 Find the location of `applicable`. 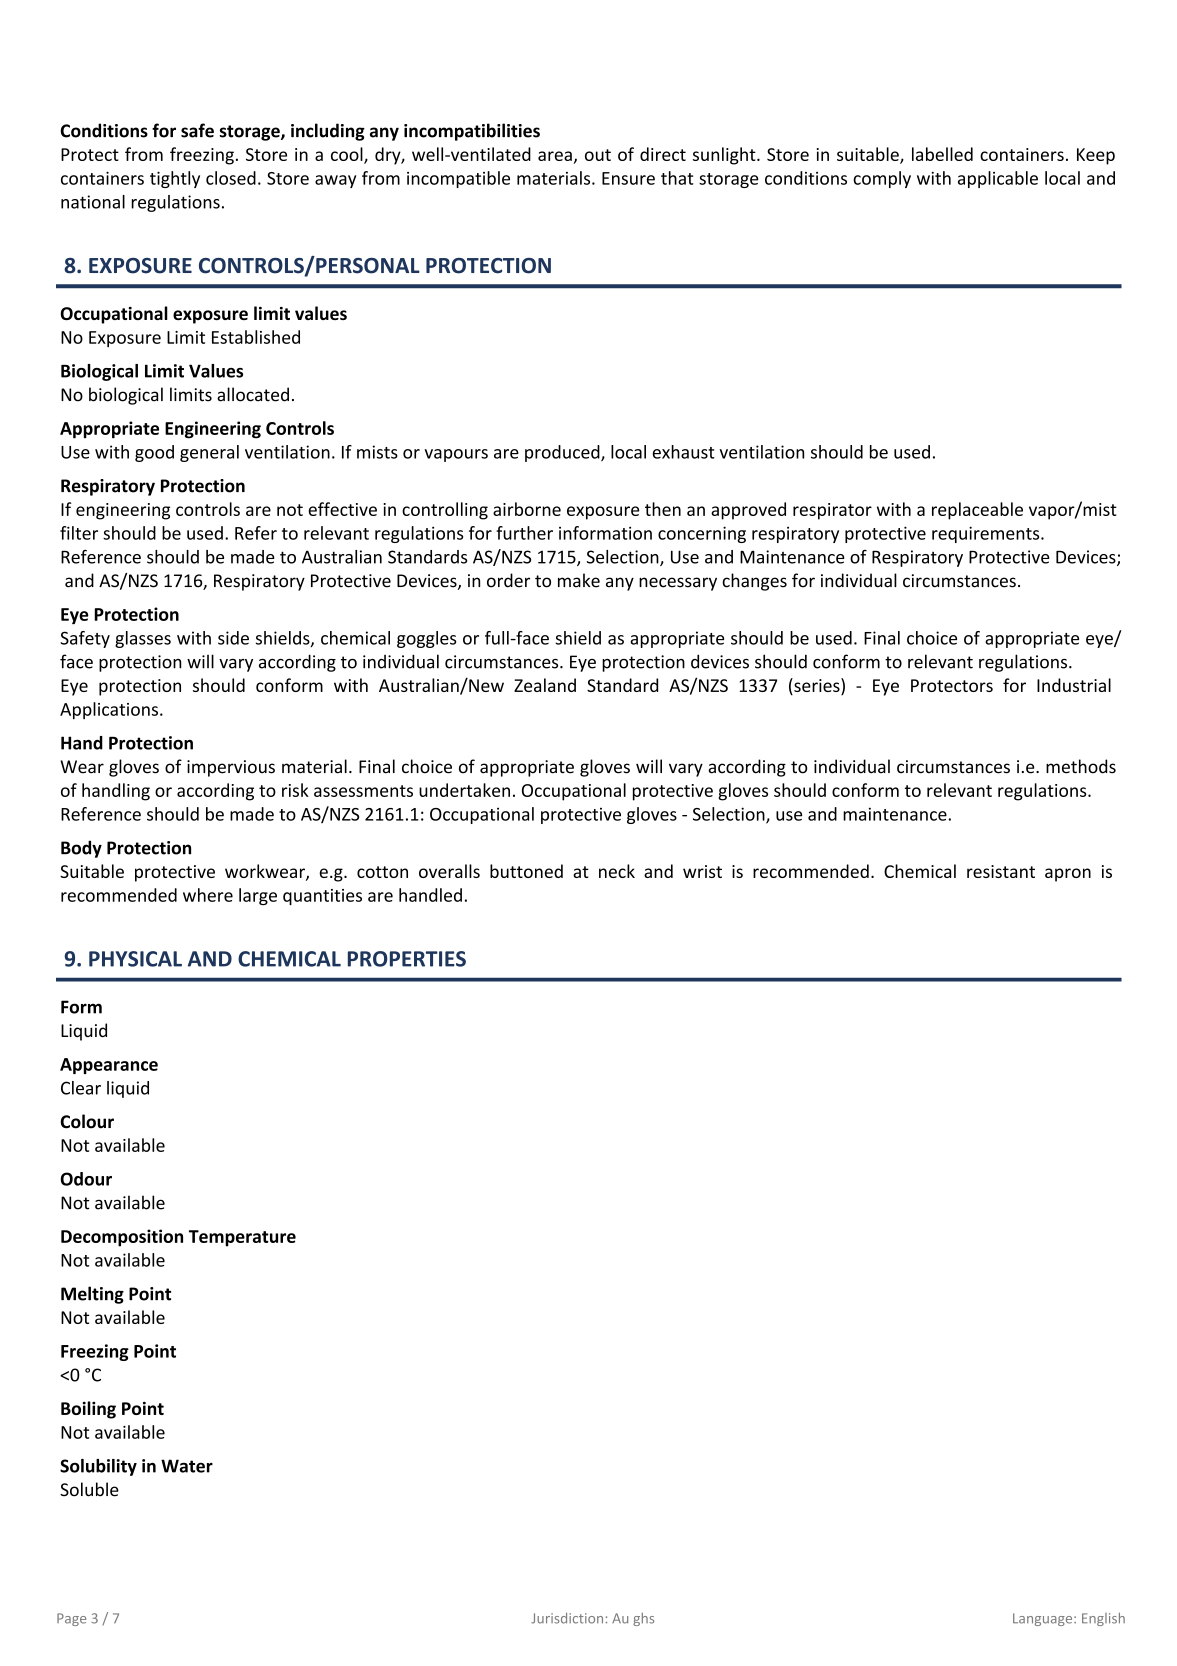

applicable is located at coordinates (998, 179).
